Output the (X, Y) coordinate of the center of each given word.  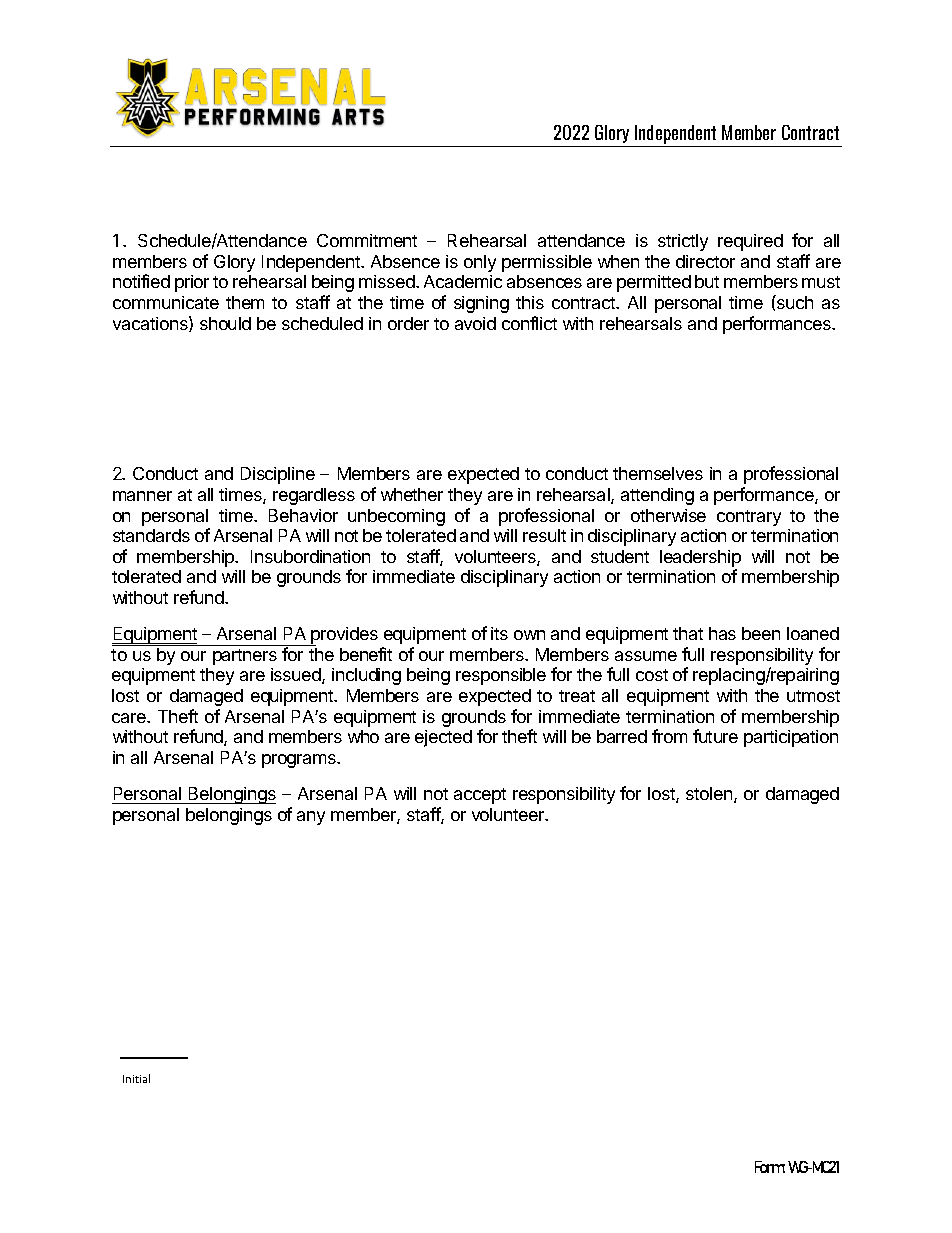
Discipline (278, 475)
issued (297, 676)
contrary (749, 518)
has (722, 633)
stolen (710, 795)
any (311, 818)
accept (480, 796)
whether (412, 494)
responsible (501, 676)
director (705, 261)
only (480, 263)
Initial (136, 1078)
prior (192, 283)
